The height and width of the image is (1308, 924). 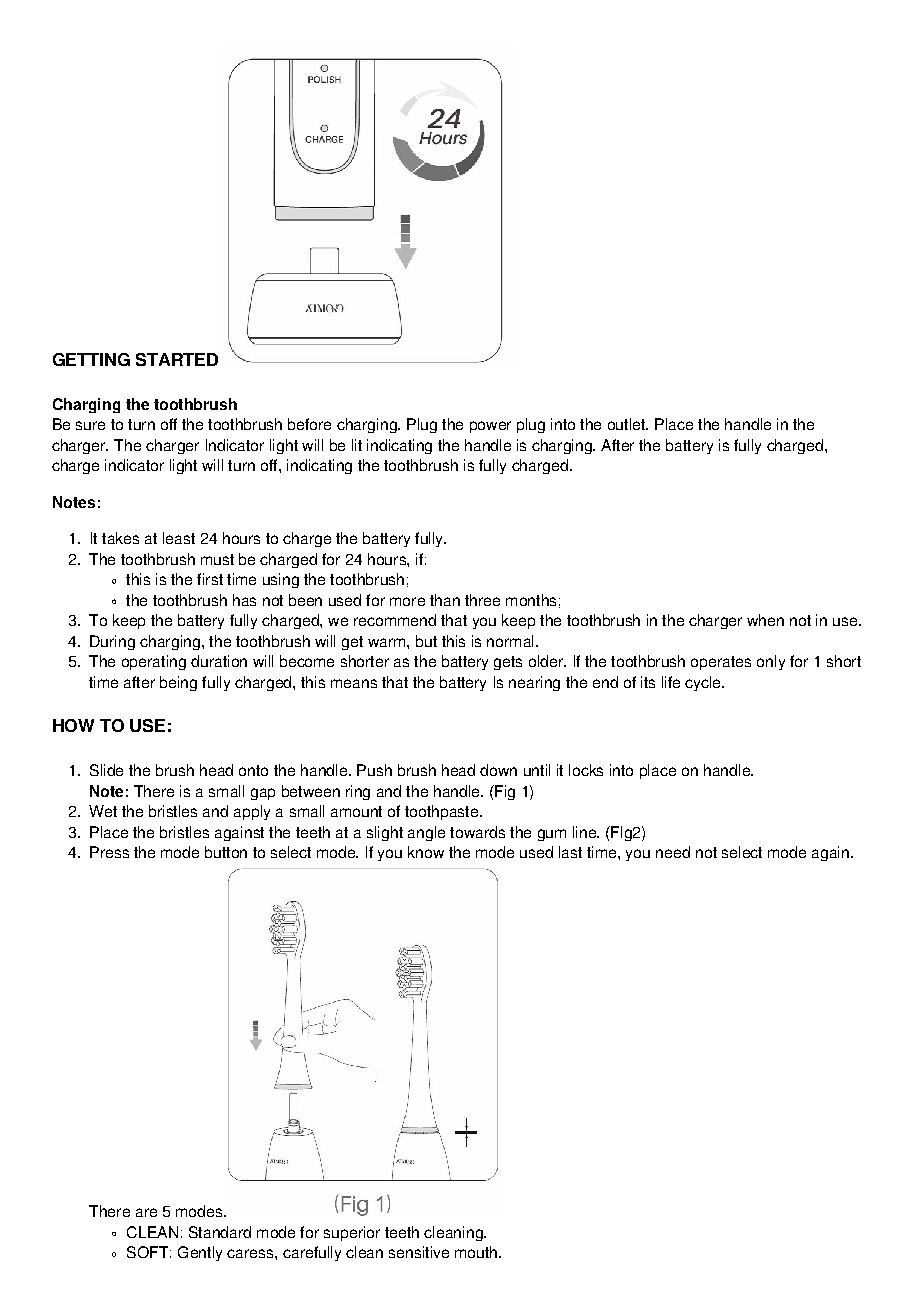 What do you see at coordinates (673, 852) in the image?
I see `need` at bounding box center [673, 852].
